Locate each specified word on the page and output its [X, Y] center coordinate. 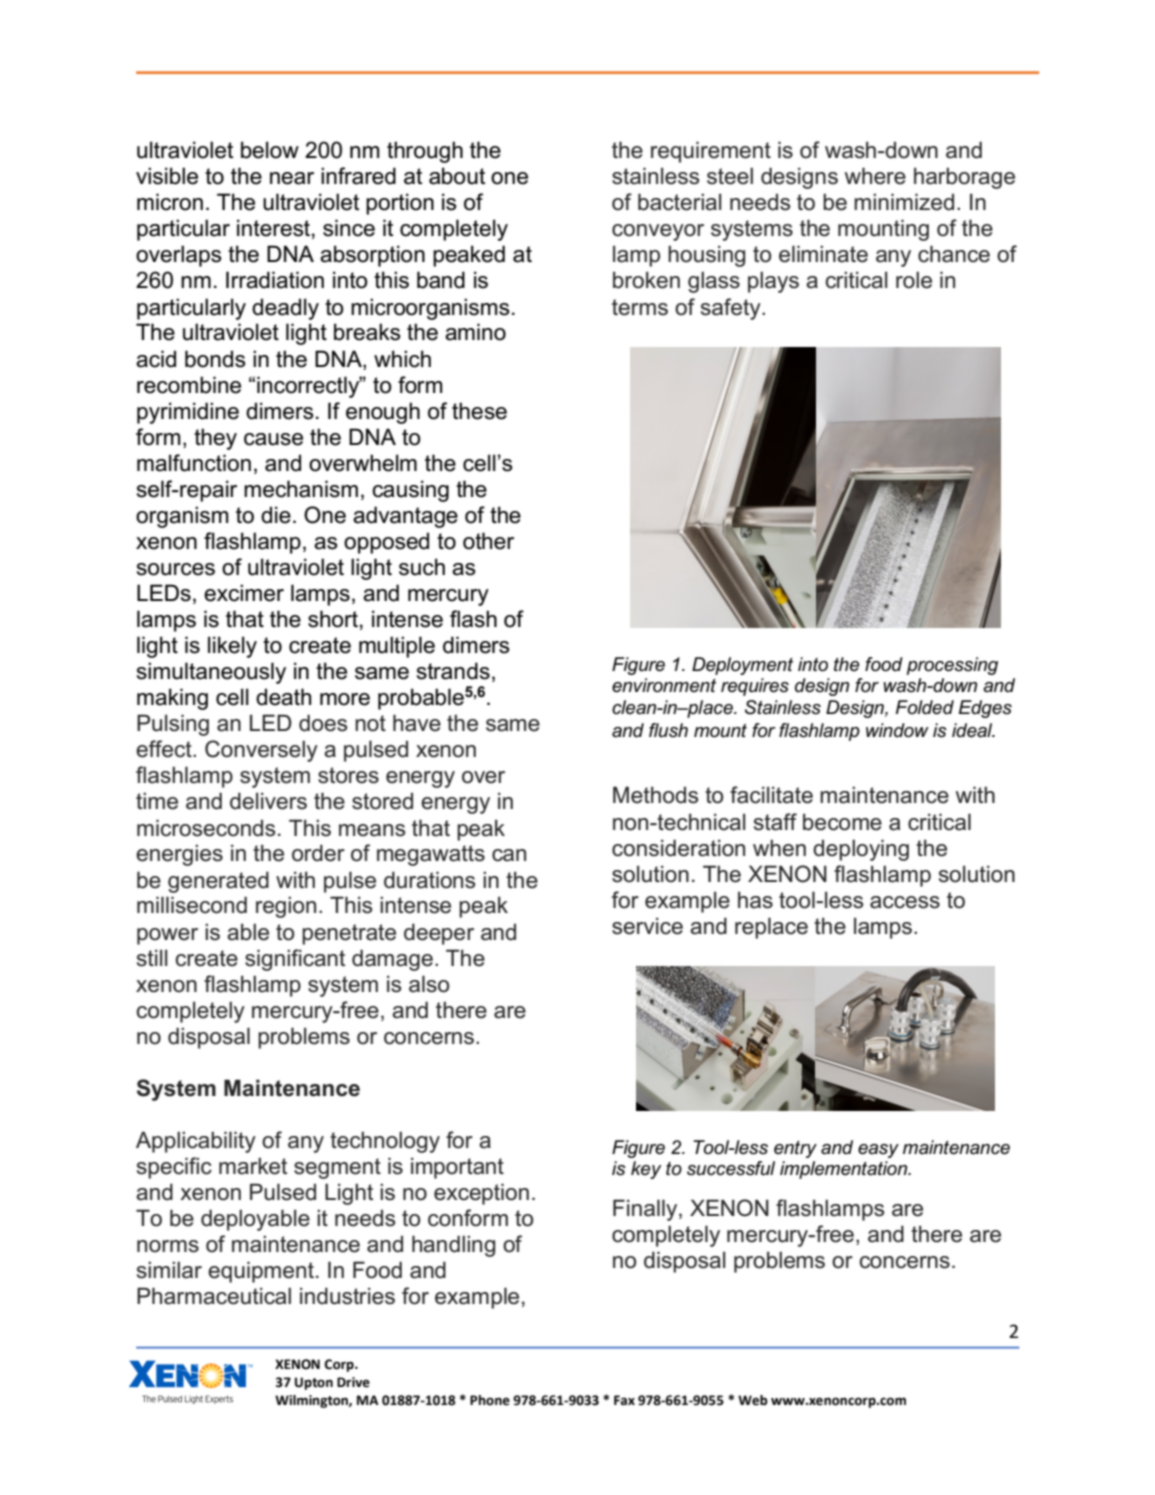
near [292, 178]
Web [753, 1400]
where [875, 176]
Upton [314, 1383]
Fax [624, 1400]
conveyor [658, 232]
